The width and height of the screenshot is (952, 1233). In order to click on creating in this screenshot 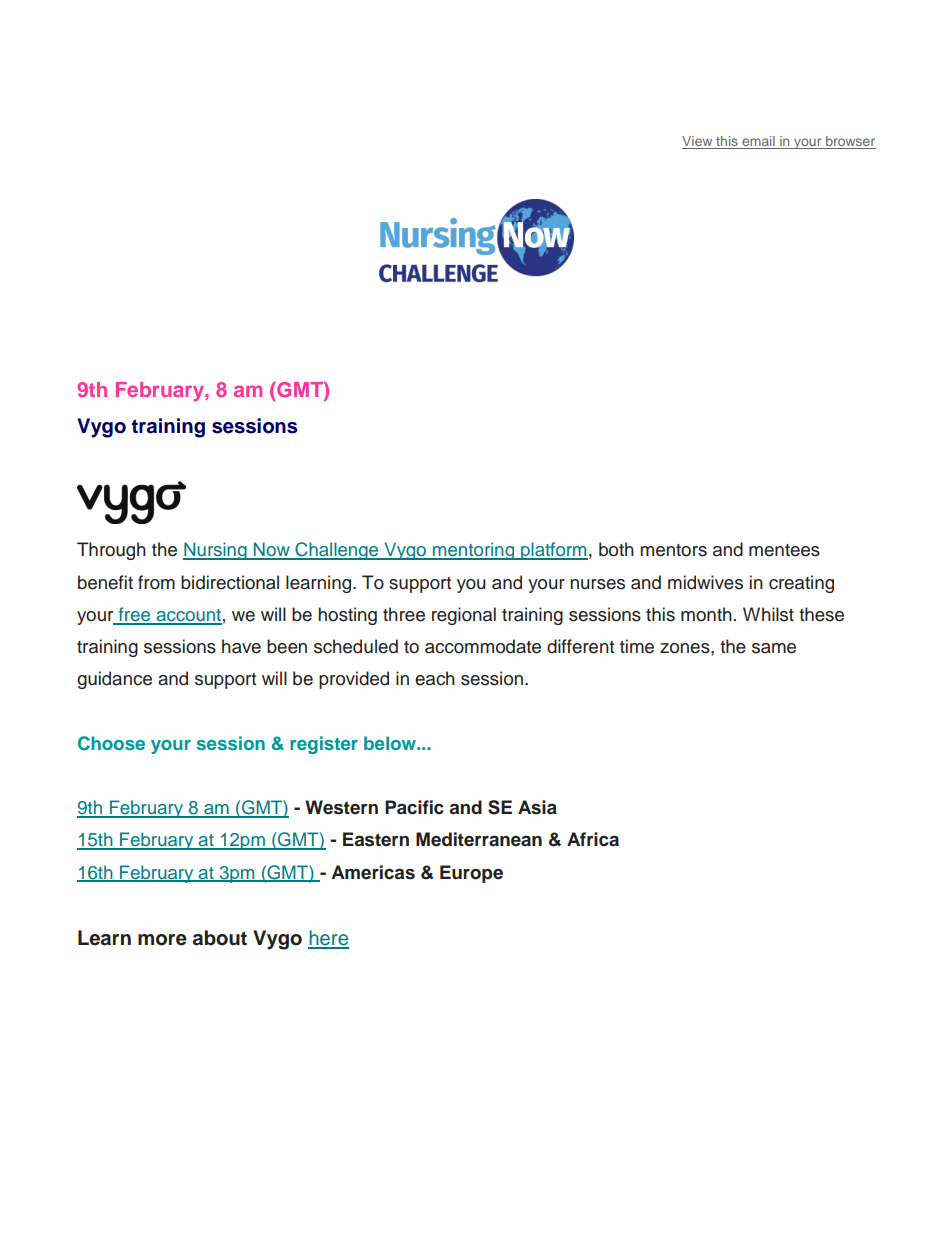, I will do `click(801, 584)`.
